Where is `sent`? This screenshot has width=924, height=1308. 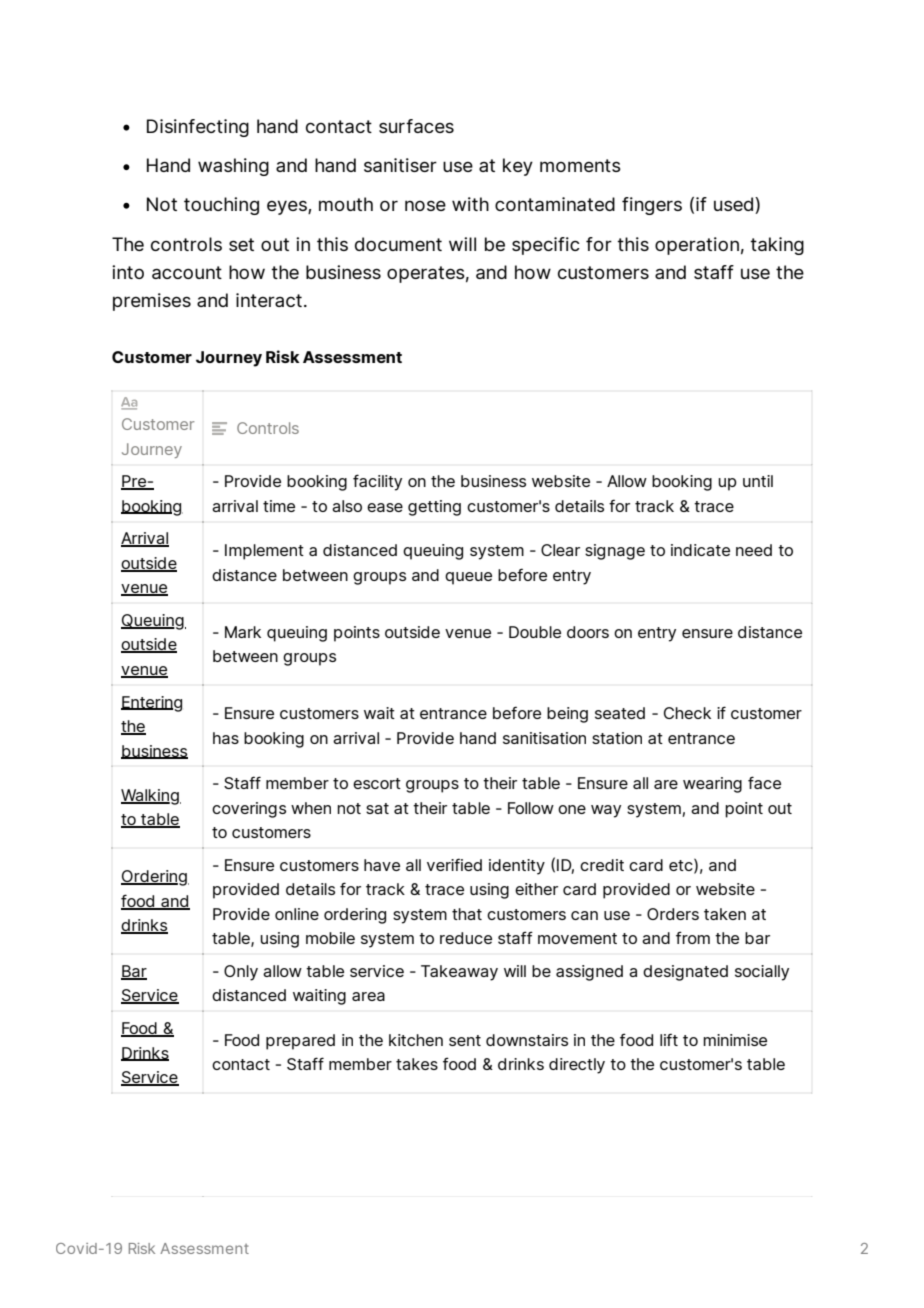
sent is located at coordinates (465, 1040).
